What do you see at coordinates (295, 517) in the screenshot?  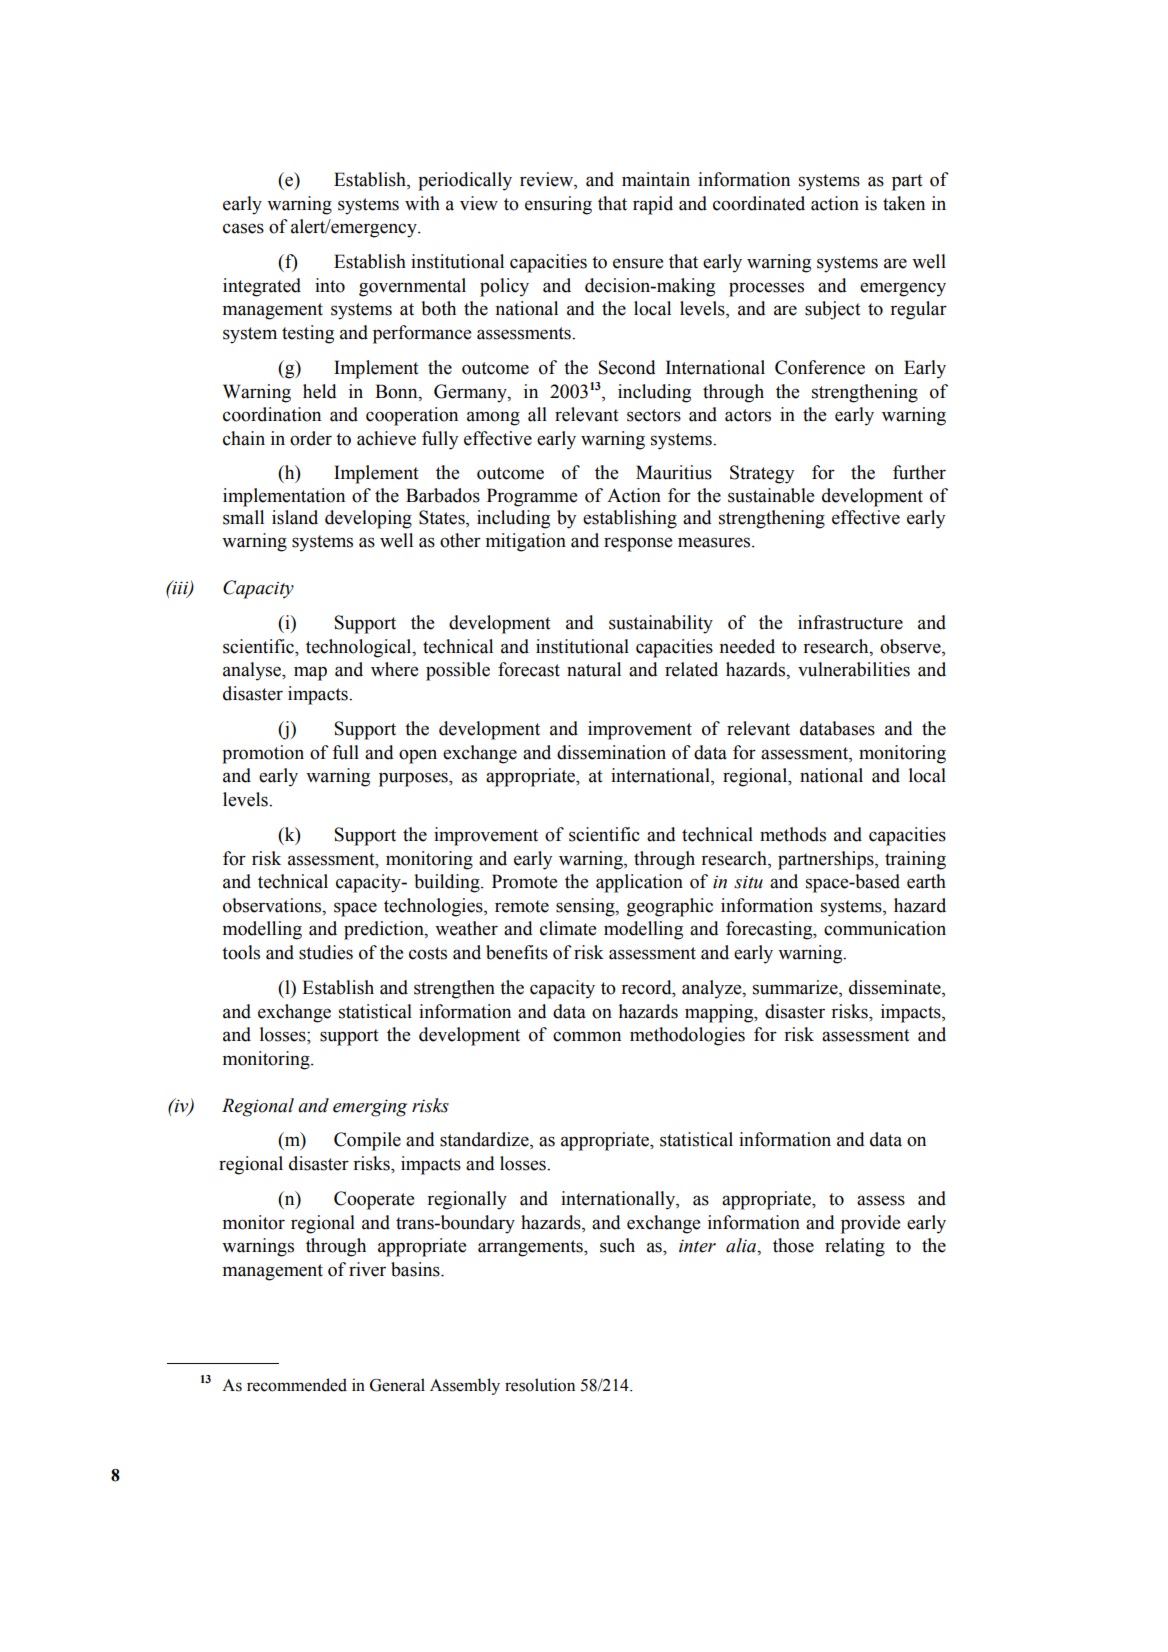 I see `island` at bounding box center [295, 517].
